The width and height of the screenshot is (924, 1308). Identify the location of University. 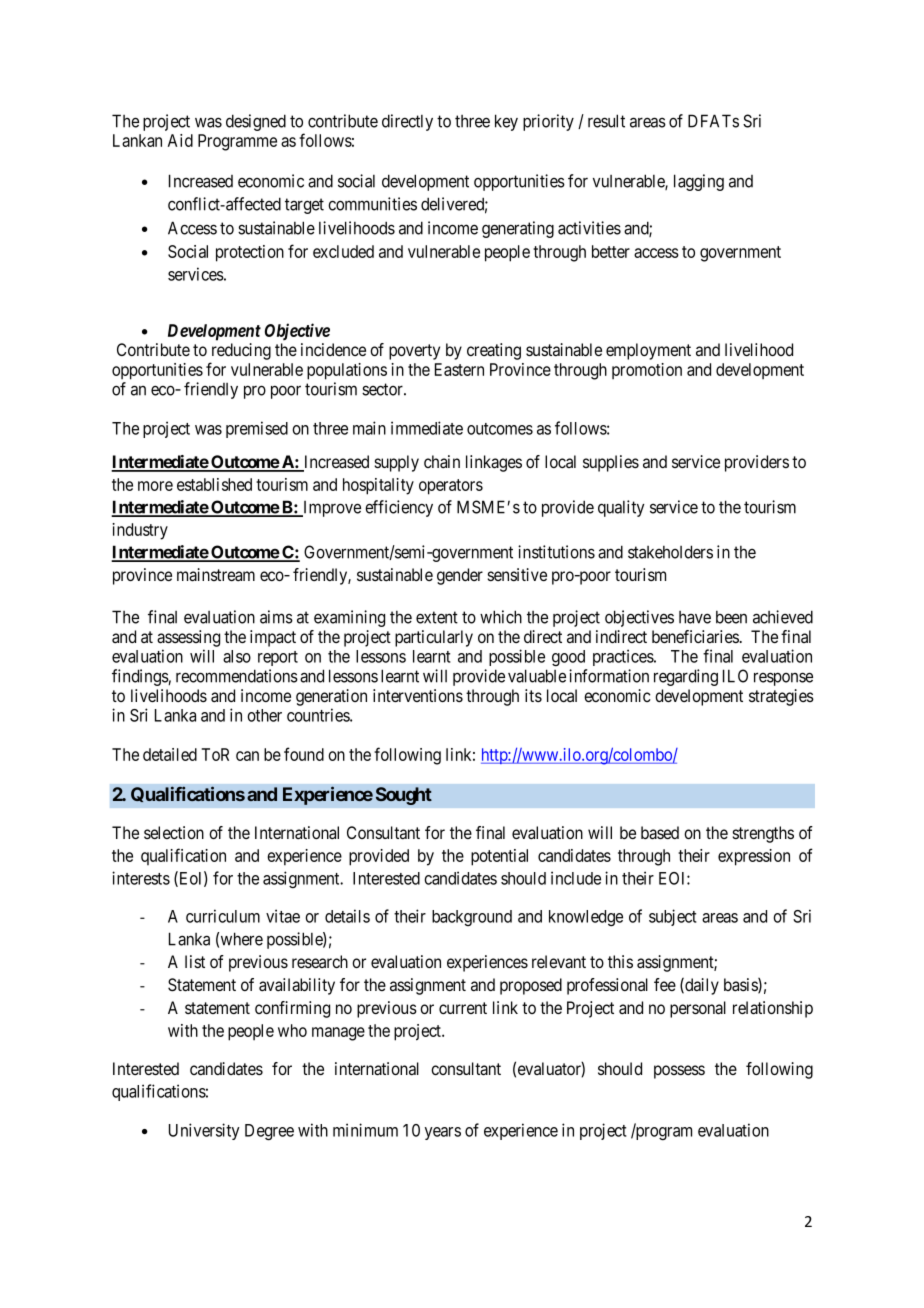
(204, 1131).
